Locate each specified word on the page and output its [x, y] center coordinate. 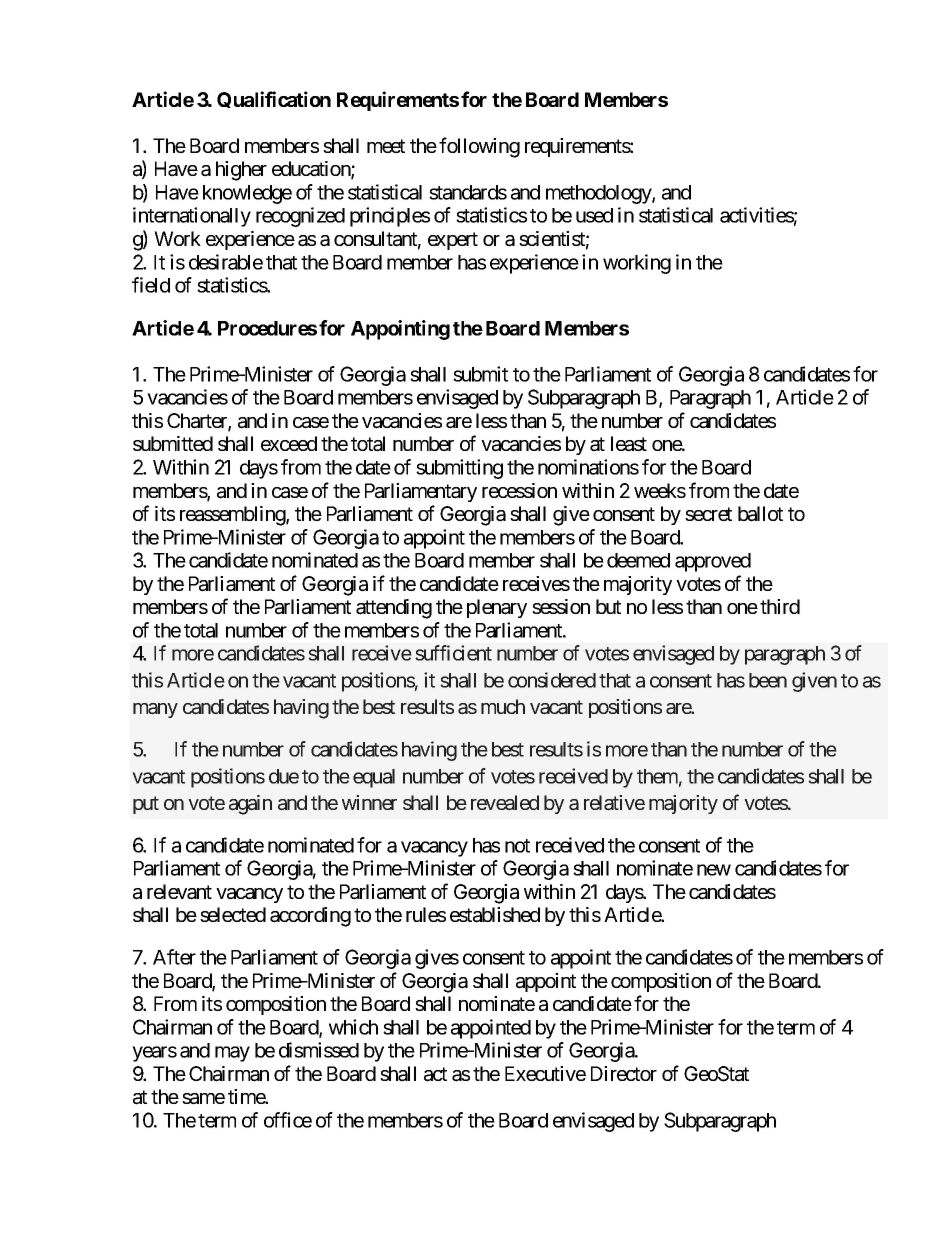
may [232, 1054]
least [629, 444]
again [250, 805]
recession [519, 490]
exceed [289, 443]
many [155, 710]
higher [241, 171]
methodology [599, 194]
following [479, 147]
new [714, 870]
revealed [505, 803]
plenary [497, 608]
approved [713, 562]
